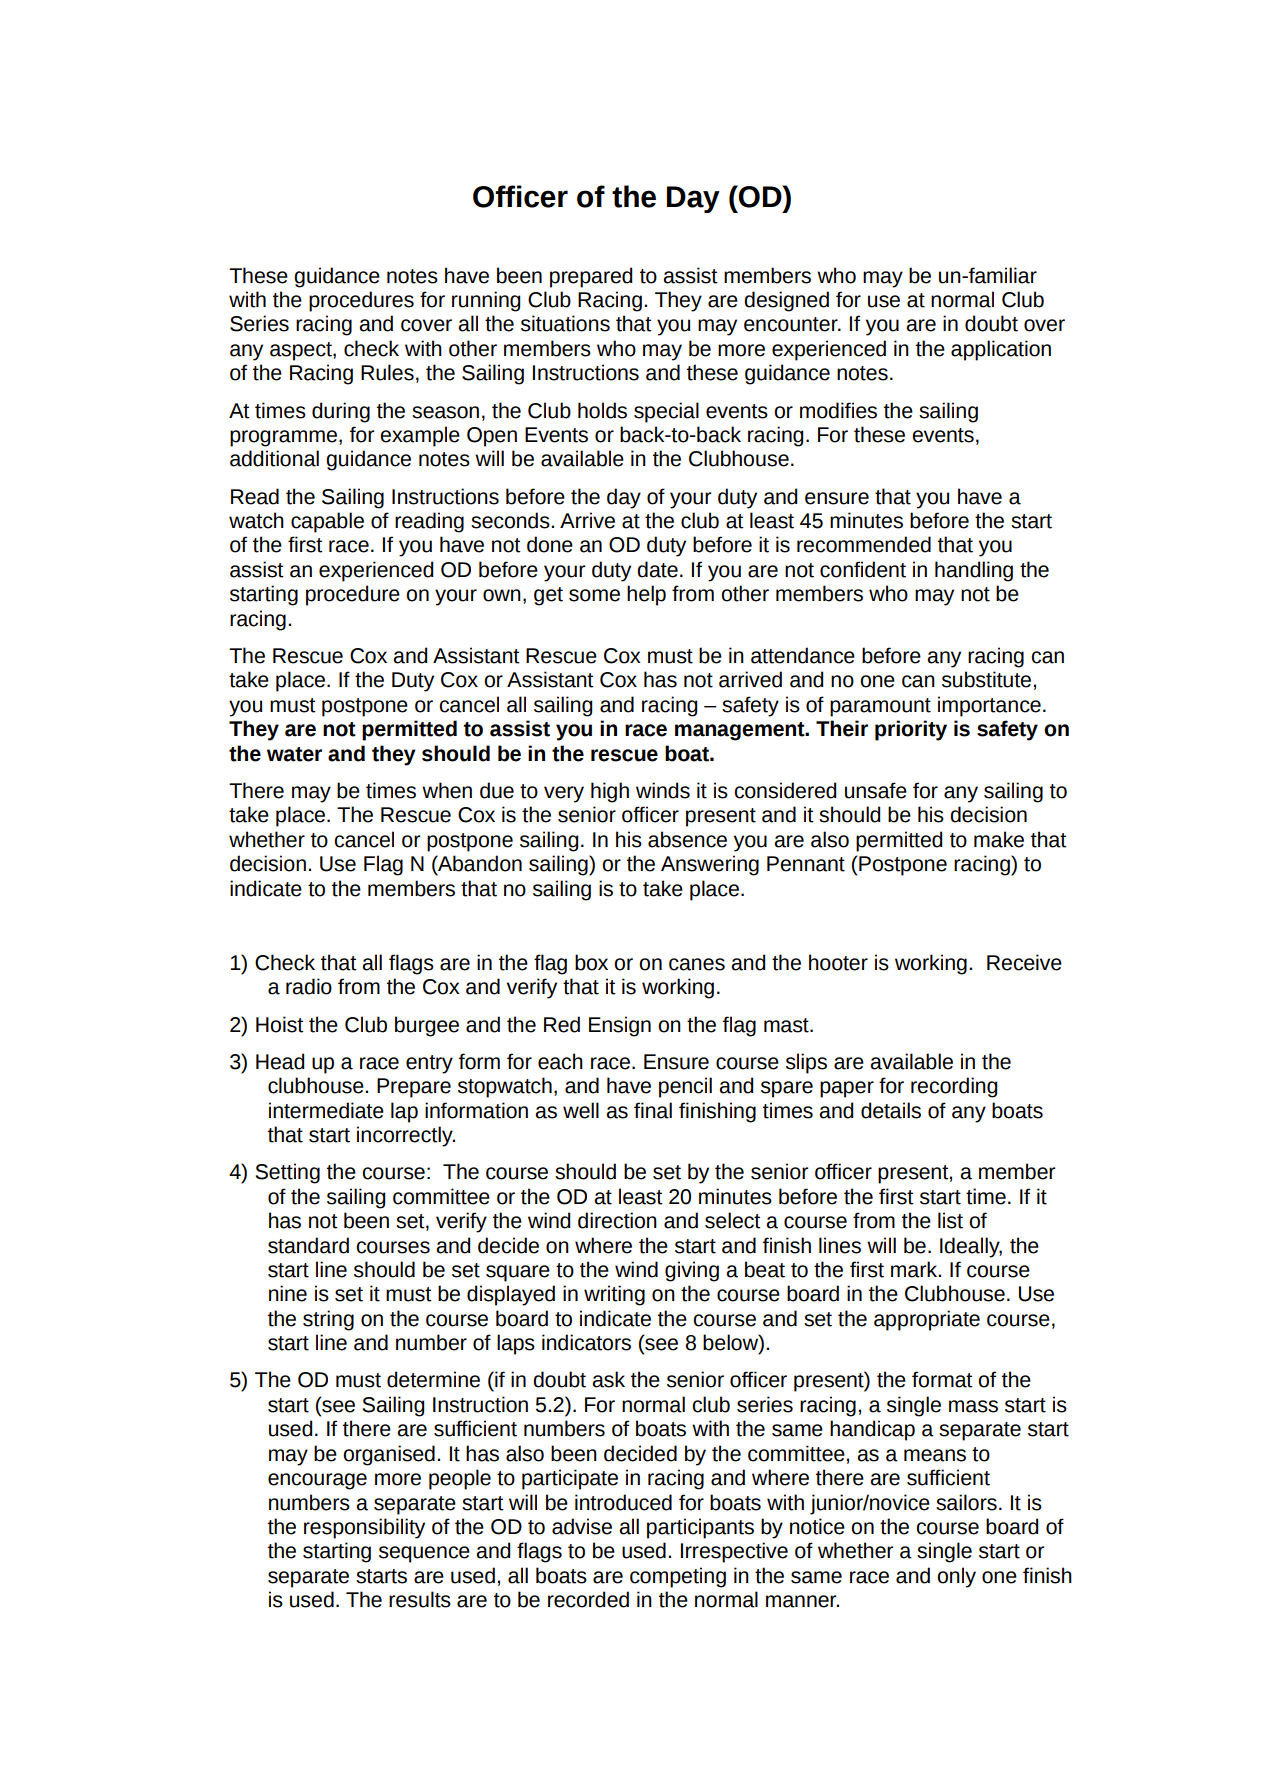 The image size is (1264, 1789). What do you see at coordinates (685, 1087) in the screenshot?
I see `pencil` at bounding box center [685, 1087].
